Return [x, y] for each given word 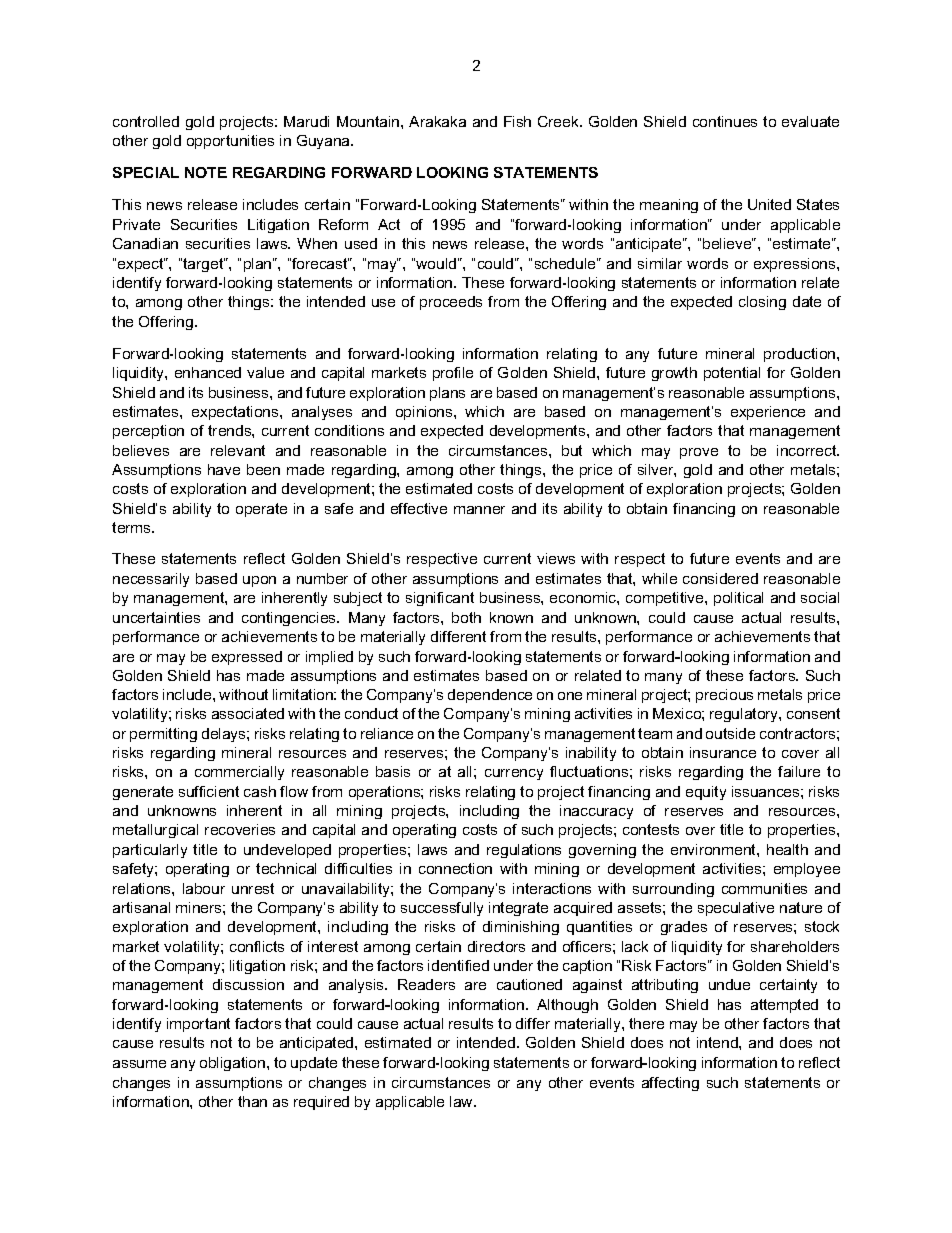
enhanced [208, 372]
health [787, 849]
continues [725, 121]
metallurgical [155, 831]
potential [732, 374]
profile [453, 374]
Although [567, 1006]
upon [259, 581]
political [738, 599]
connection [455, 868]
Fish [517, 121]
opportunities [230, 142]
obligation [234, 1064]
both [466, 617]
